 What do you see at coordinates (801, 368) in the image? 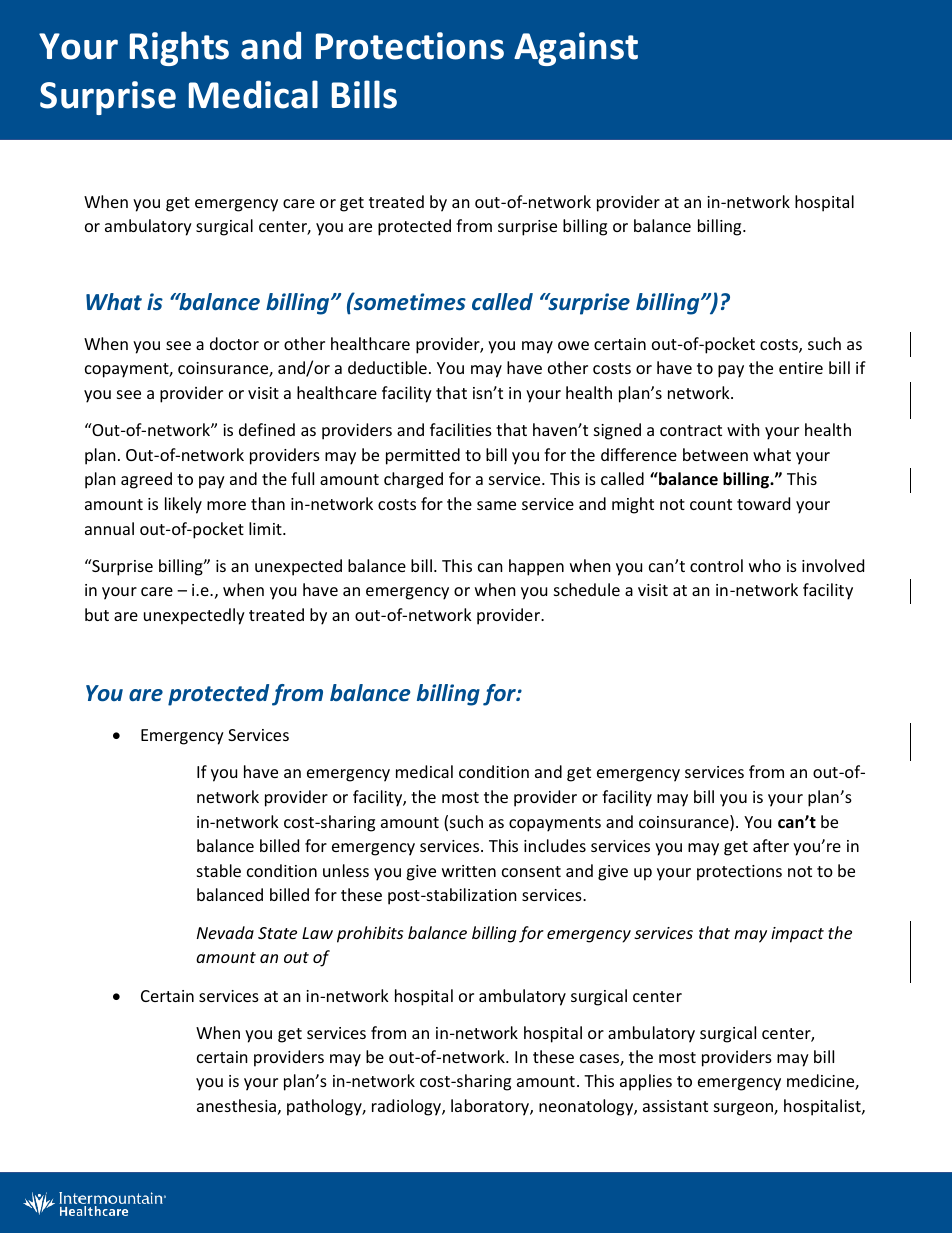
I see `entire` at bounding box center [801, 368].
